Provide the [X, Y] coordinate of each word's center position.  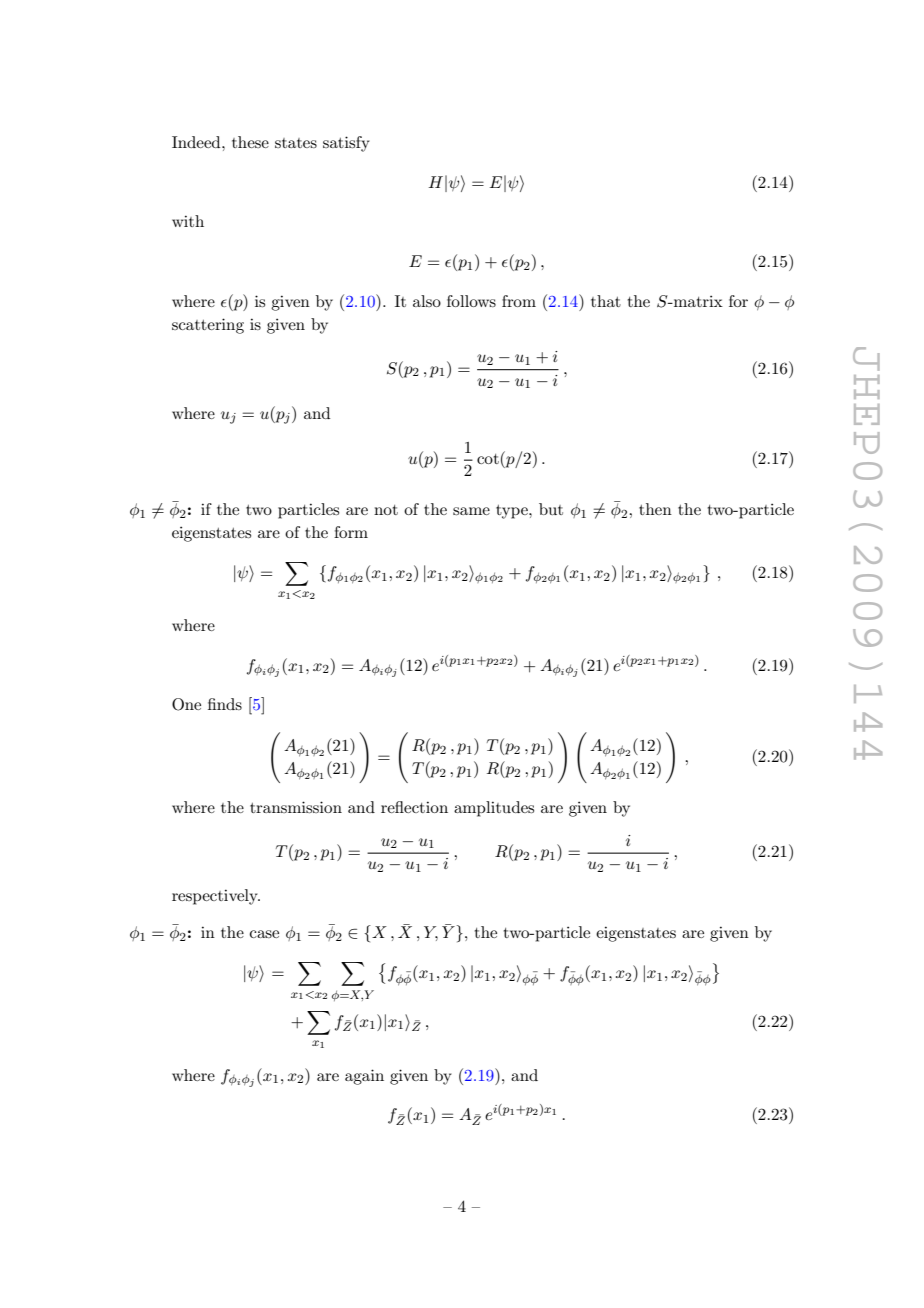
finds [225, 704]
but [551, 509]
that [606, 301]
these [250, 142]
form [351, 532]
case [264, 934]
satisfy [346, 144]
